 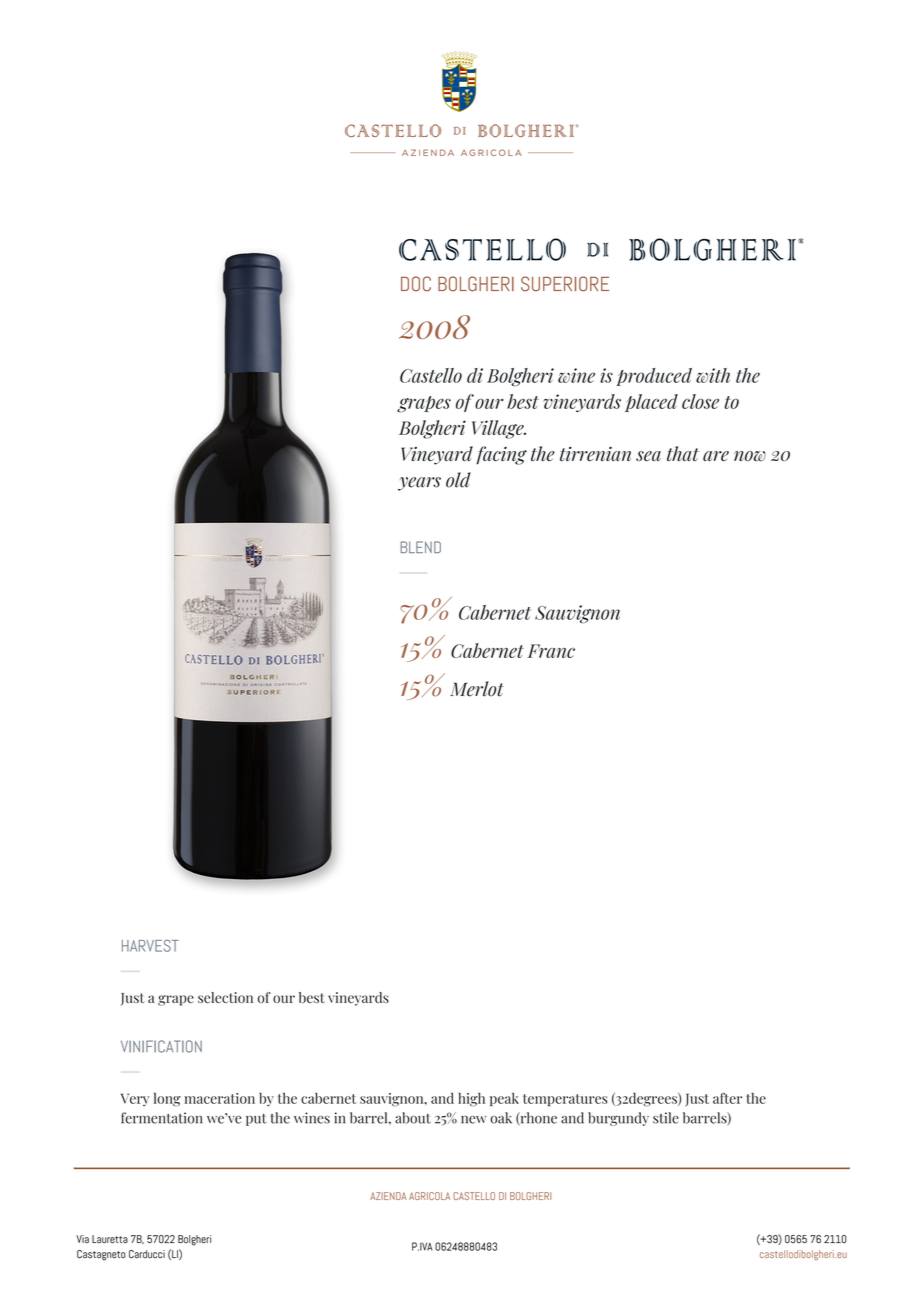 I want to click on are, so click(x=716, y=456).
